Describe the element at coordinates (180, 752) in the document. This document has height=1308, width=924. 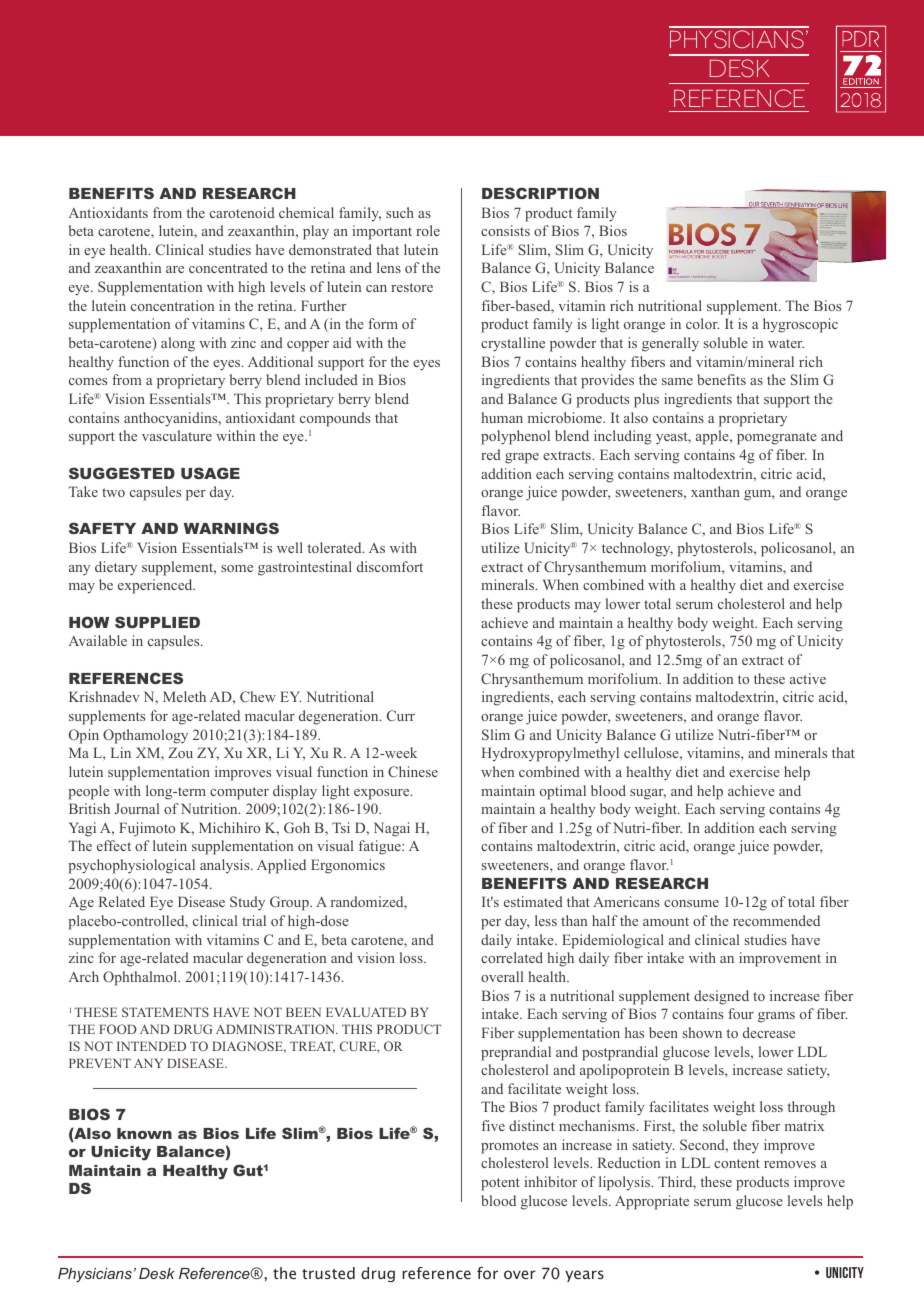
I see `Zou` at that location.
